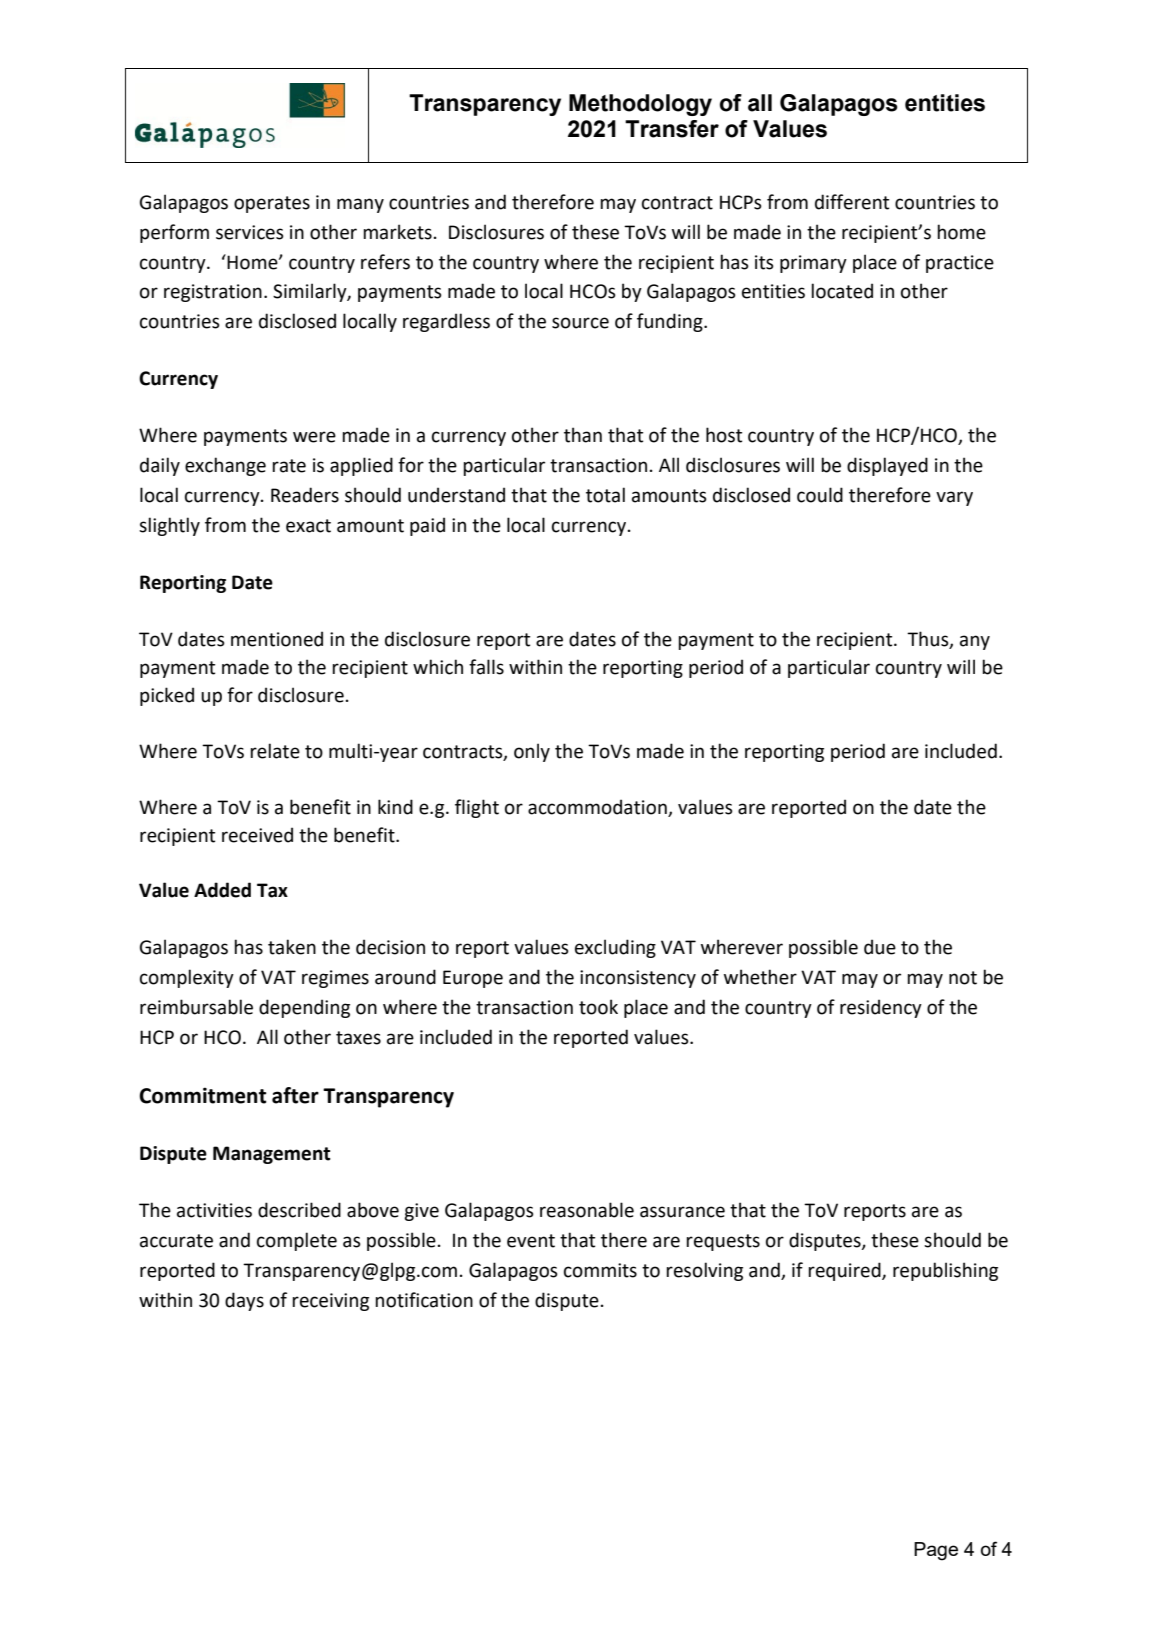 This screenshot has height=1629, width=1152. What do you see at coordinates (250, 232) in the screenshot?
I see `services` at bounding box center [250, 232].
